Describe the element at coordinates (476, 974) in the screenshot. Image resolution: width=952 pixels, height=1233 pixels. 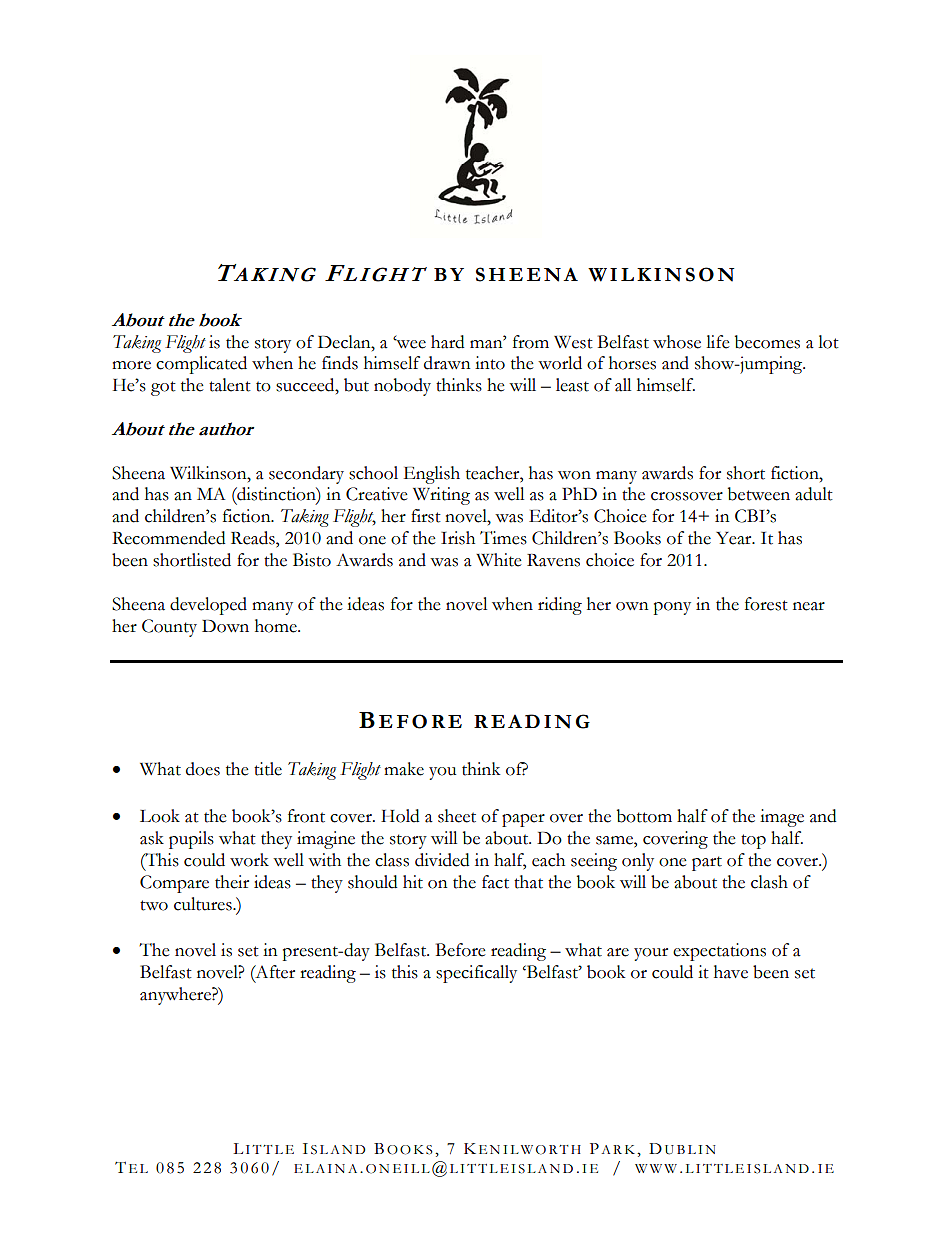
I see `specifically` at that location.
